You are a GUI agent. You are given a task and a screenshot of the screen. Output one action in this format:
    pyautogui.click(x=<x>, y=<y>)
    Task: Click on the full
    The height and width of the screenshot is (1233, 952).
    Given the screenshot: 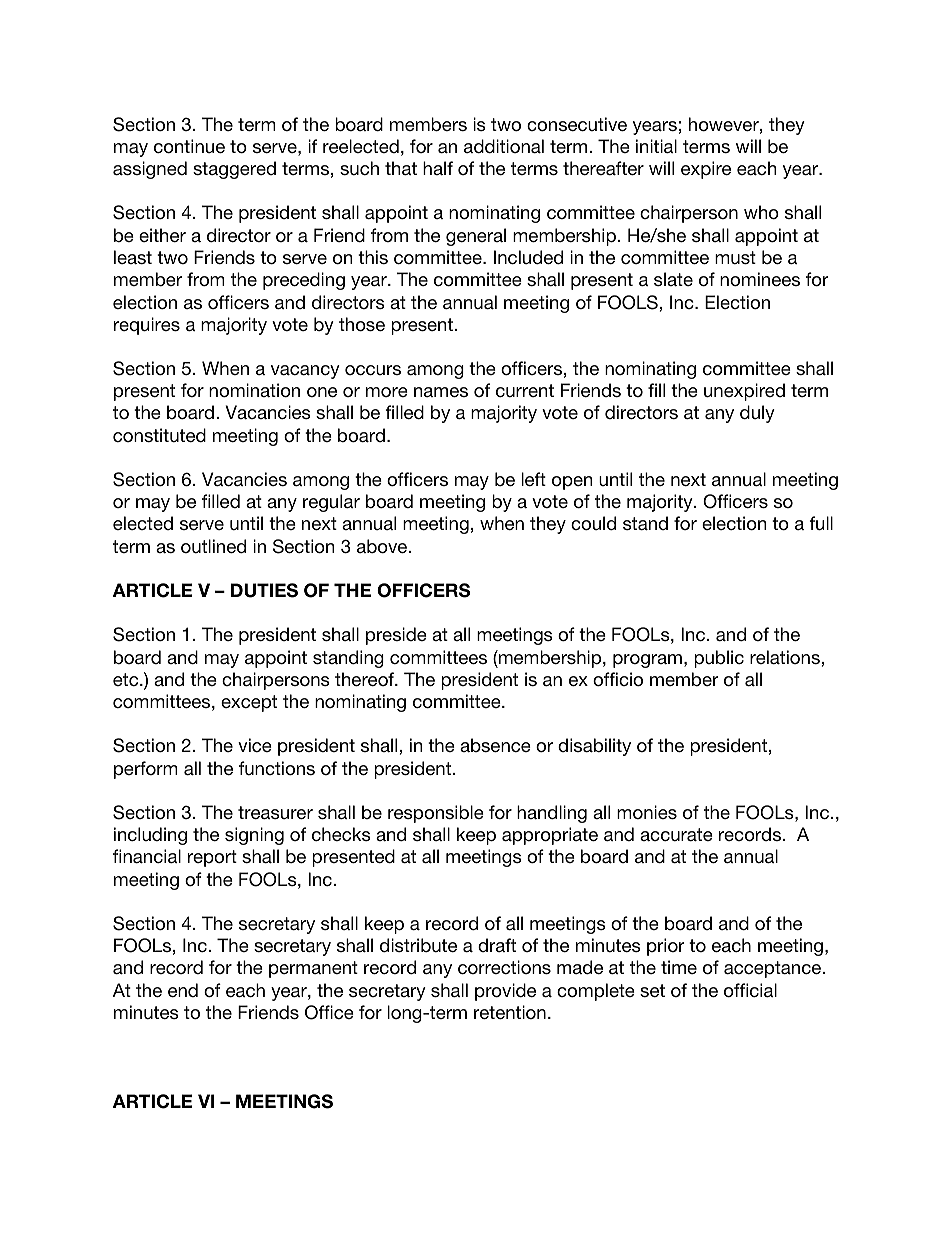 What is the action you would take?
    pyautogui.click(x=821, y=523)
